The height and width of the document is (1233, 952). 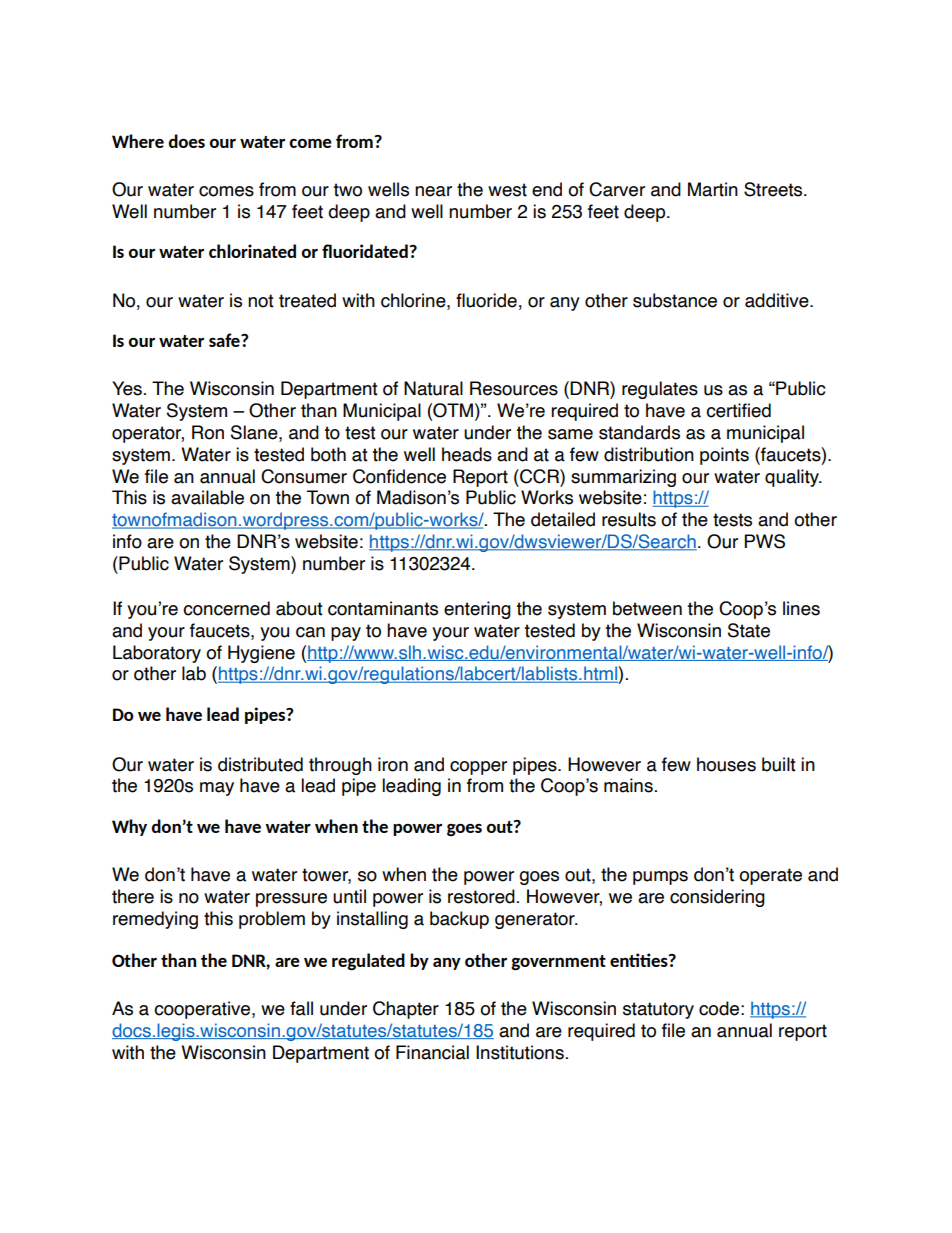 I want to click on entering, so click(x=477, y=610).
